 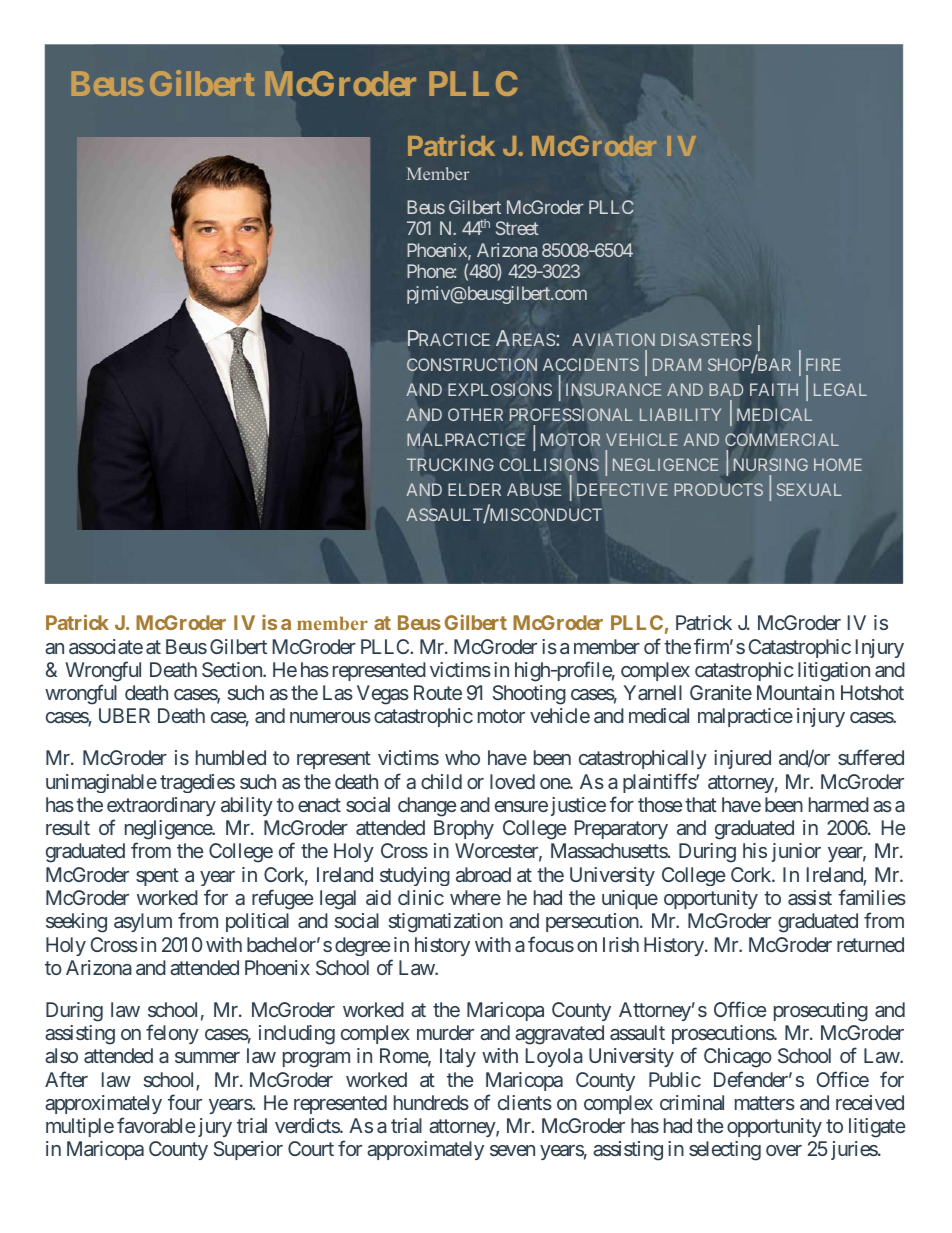 What do you see at coordinates (517, 228) in the screenshot?
I see `Street` at bounding box center [517, 228].
